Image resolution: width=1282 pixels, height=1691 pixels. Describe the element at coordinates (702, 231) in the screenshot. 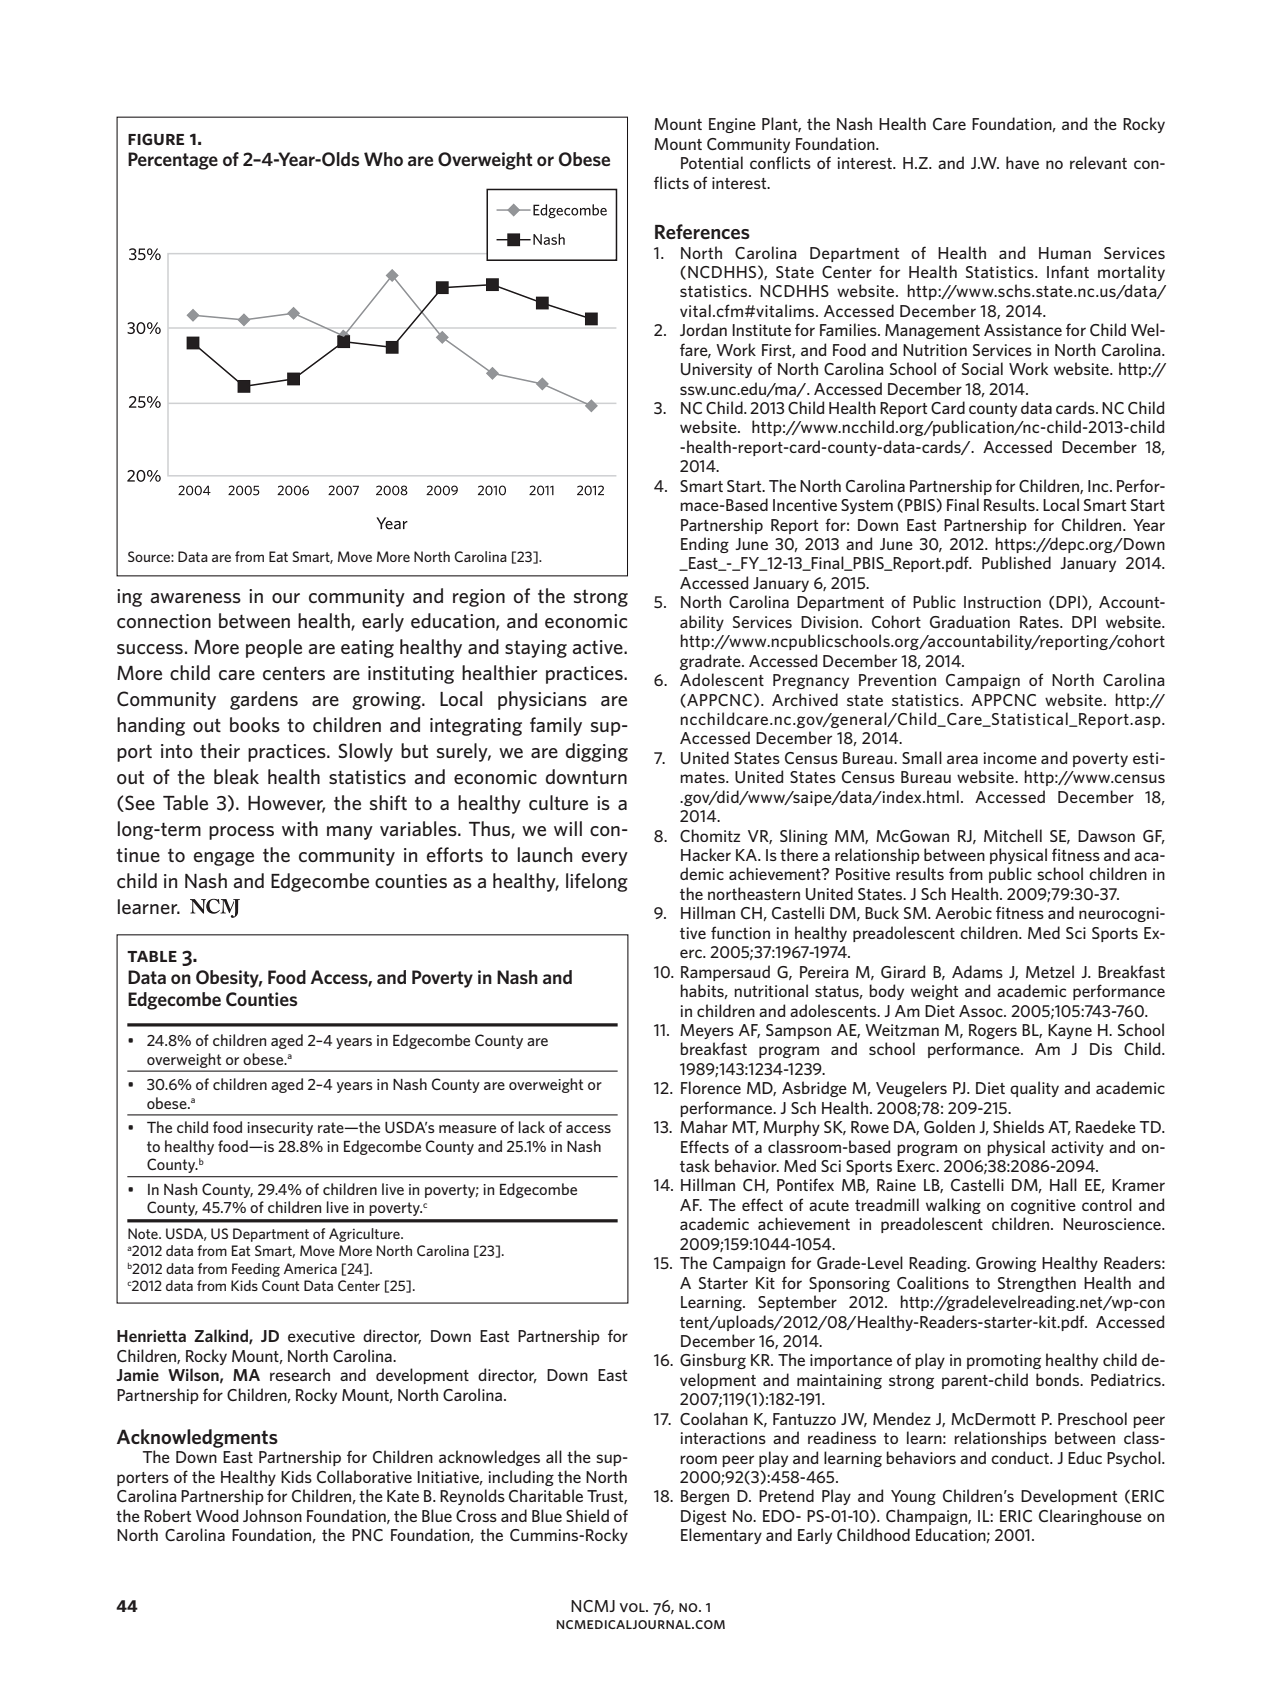

I see `References` at that location.
